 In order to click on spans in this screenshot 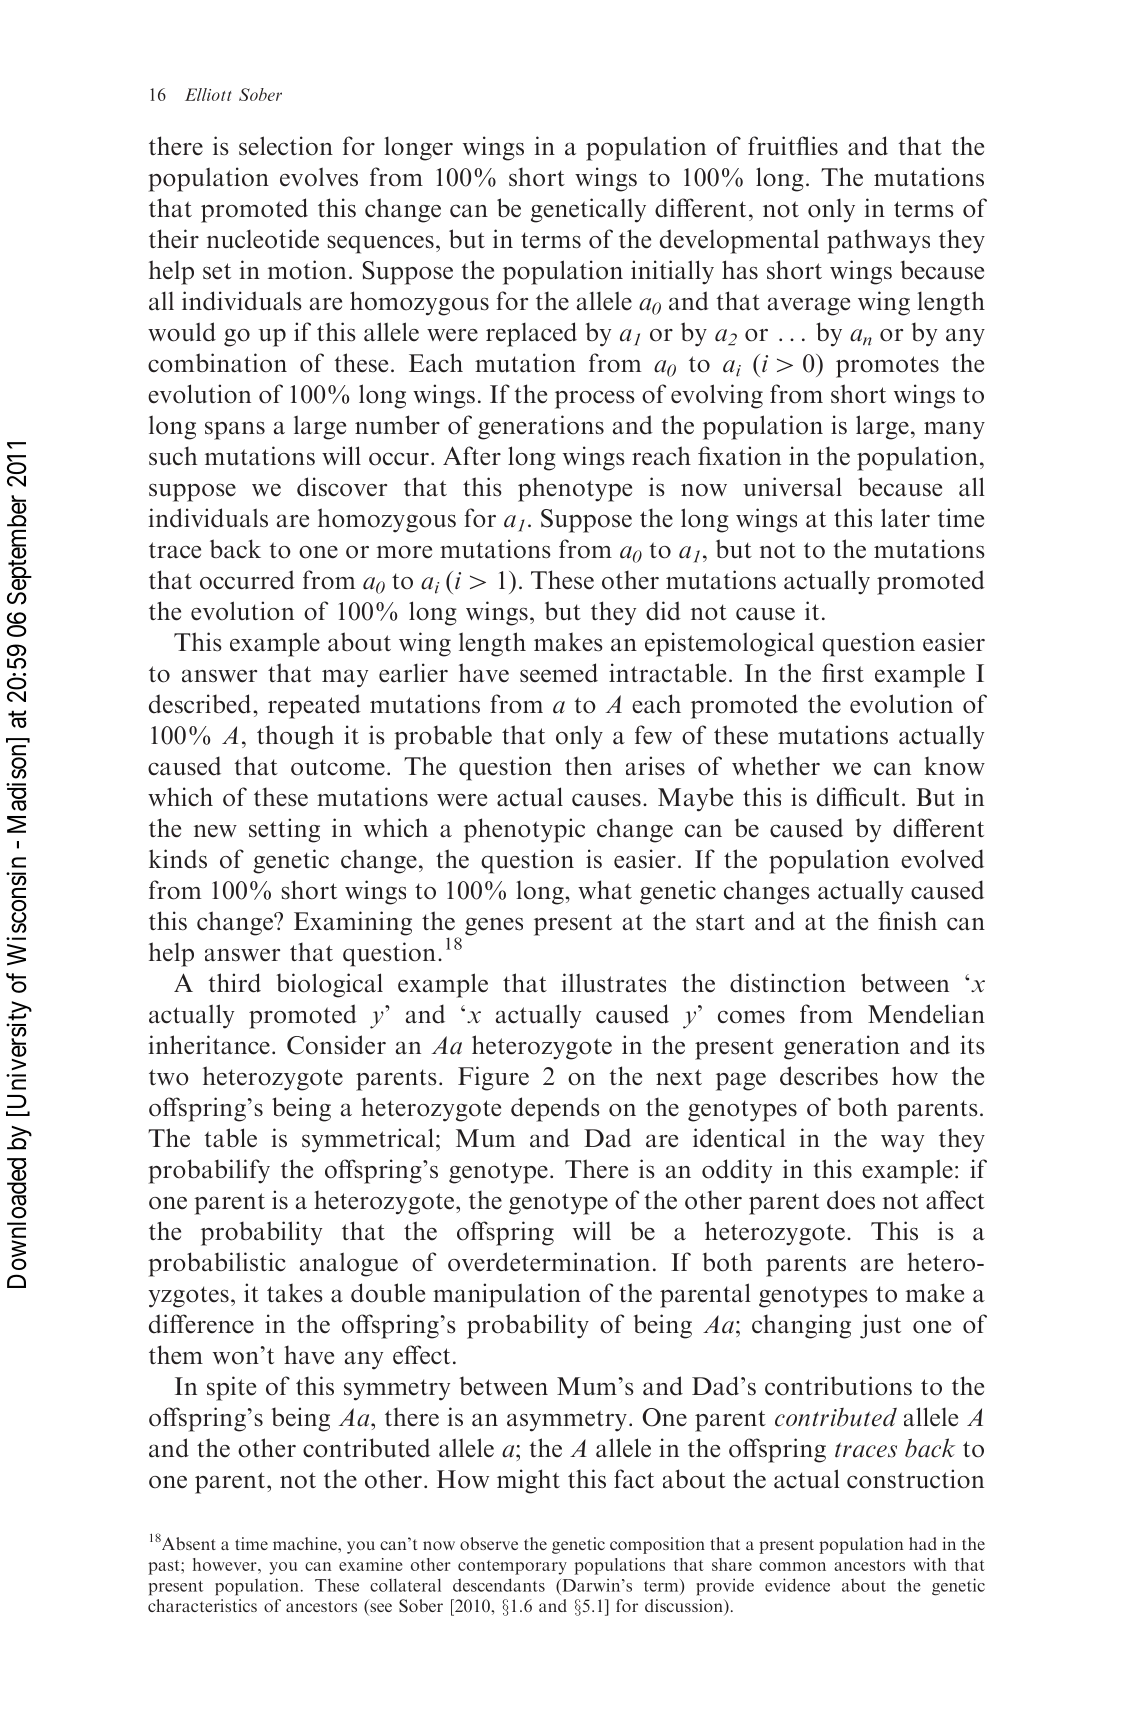, I will do `click(235, 430)`.
